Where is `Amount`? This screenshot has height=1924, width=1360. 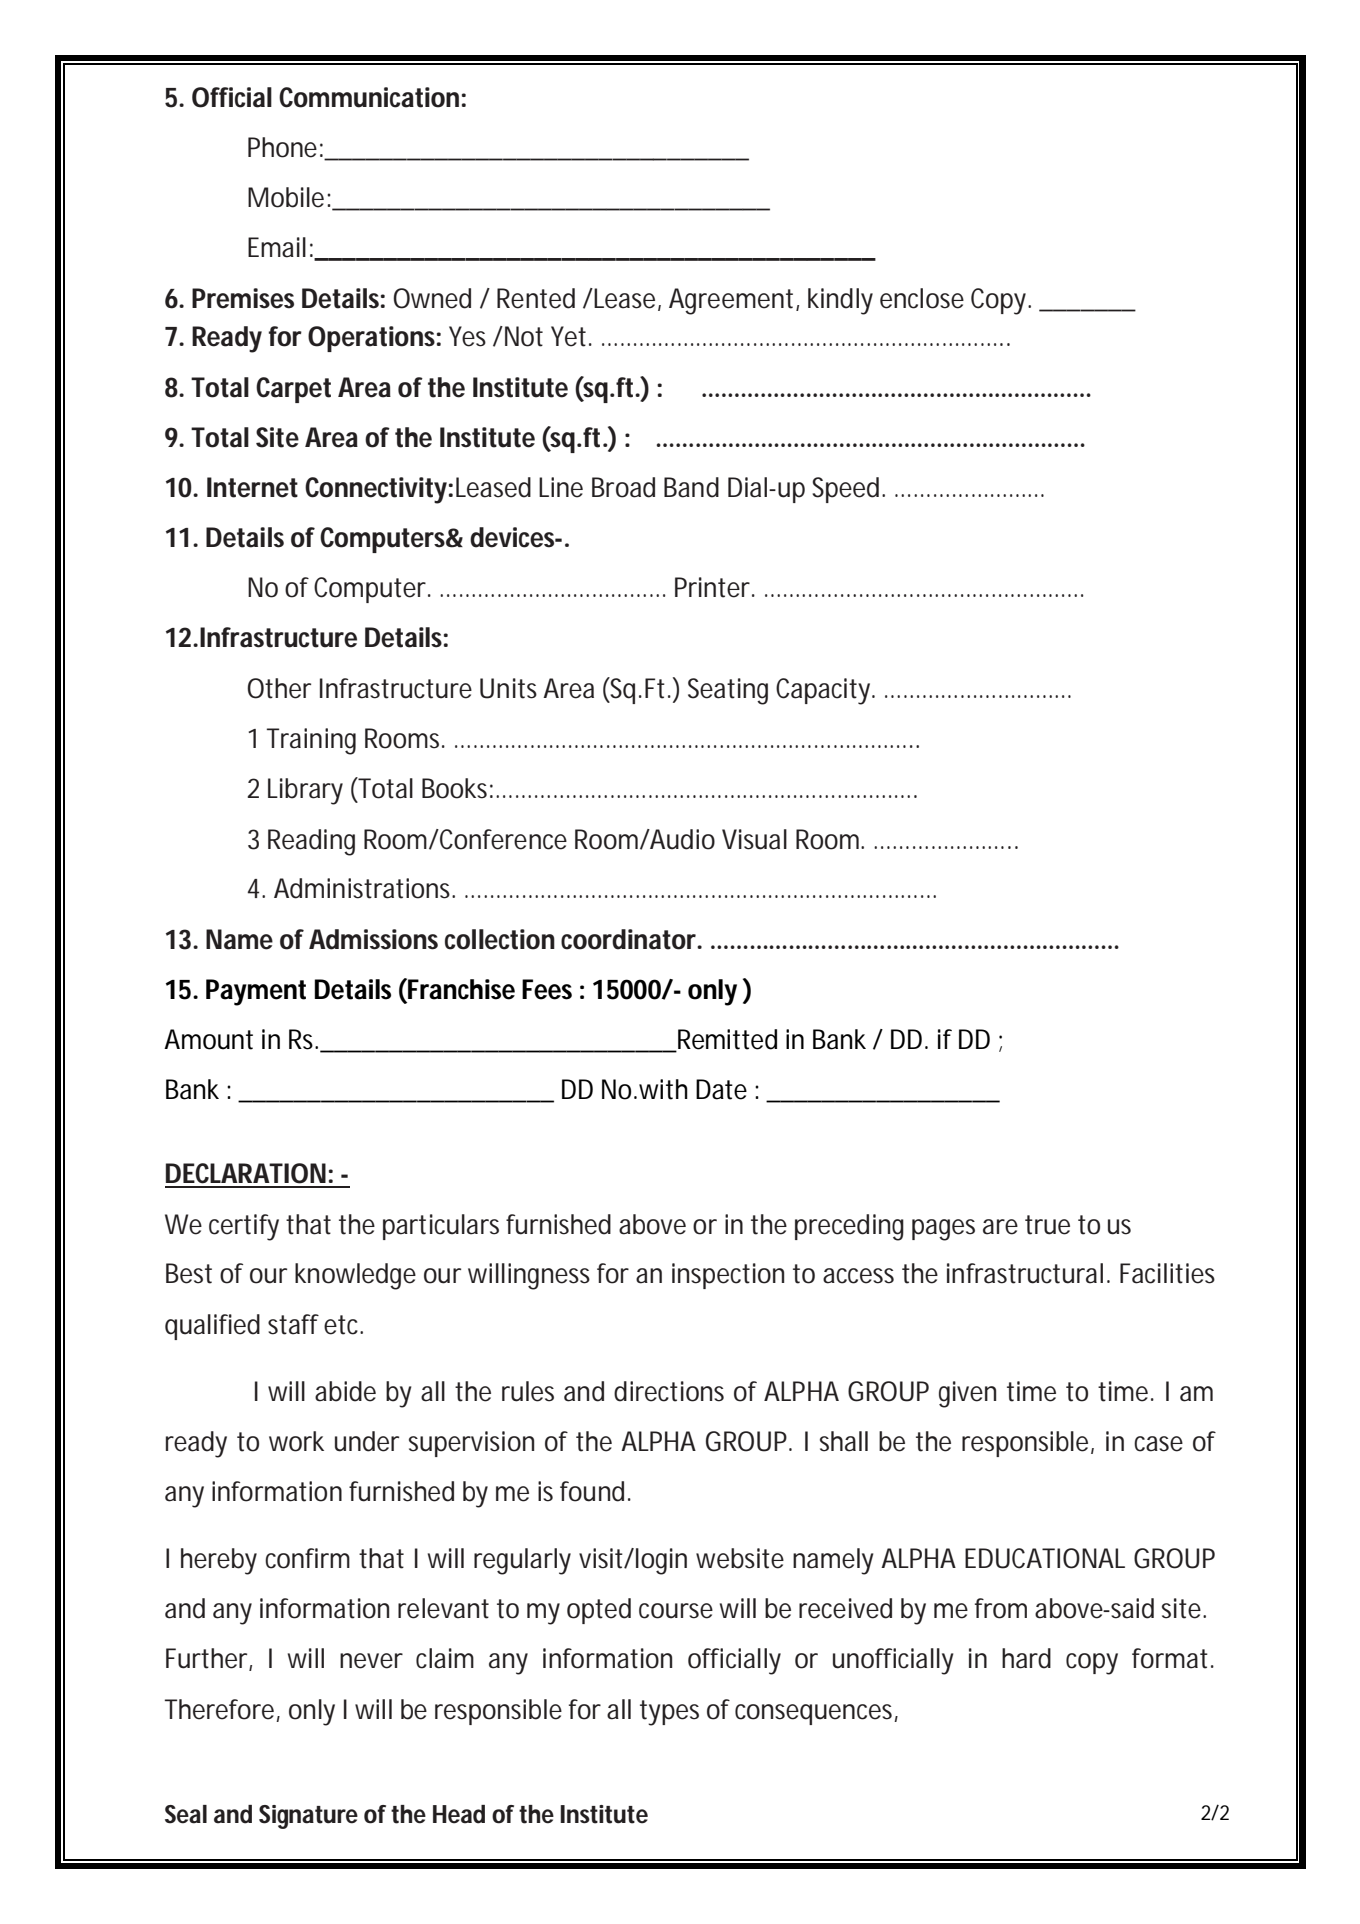
Amount is located at coordinates (208, 1039).
